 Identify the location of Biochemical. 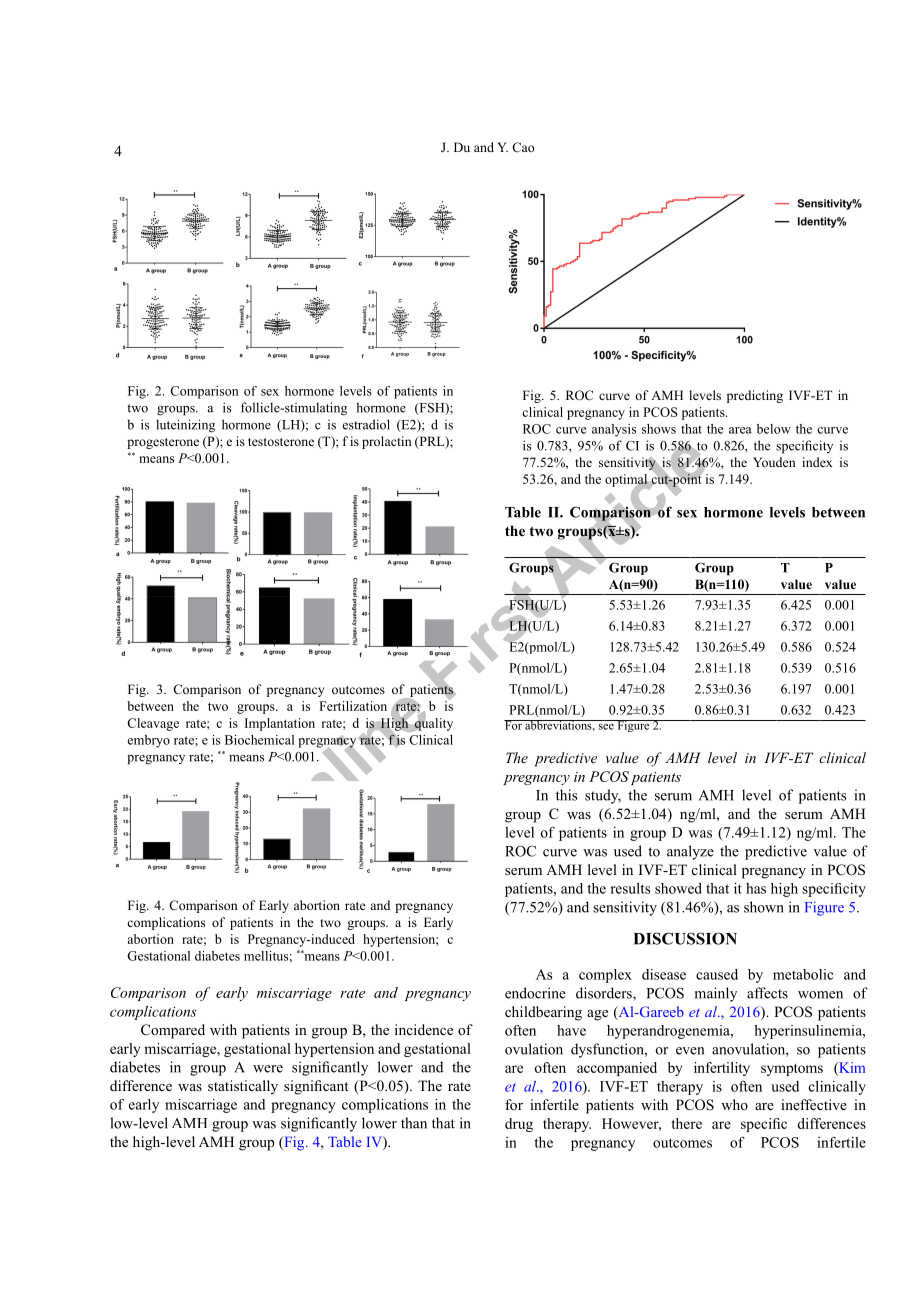
(259, 740).
